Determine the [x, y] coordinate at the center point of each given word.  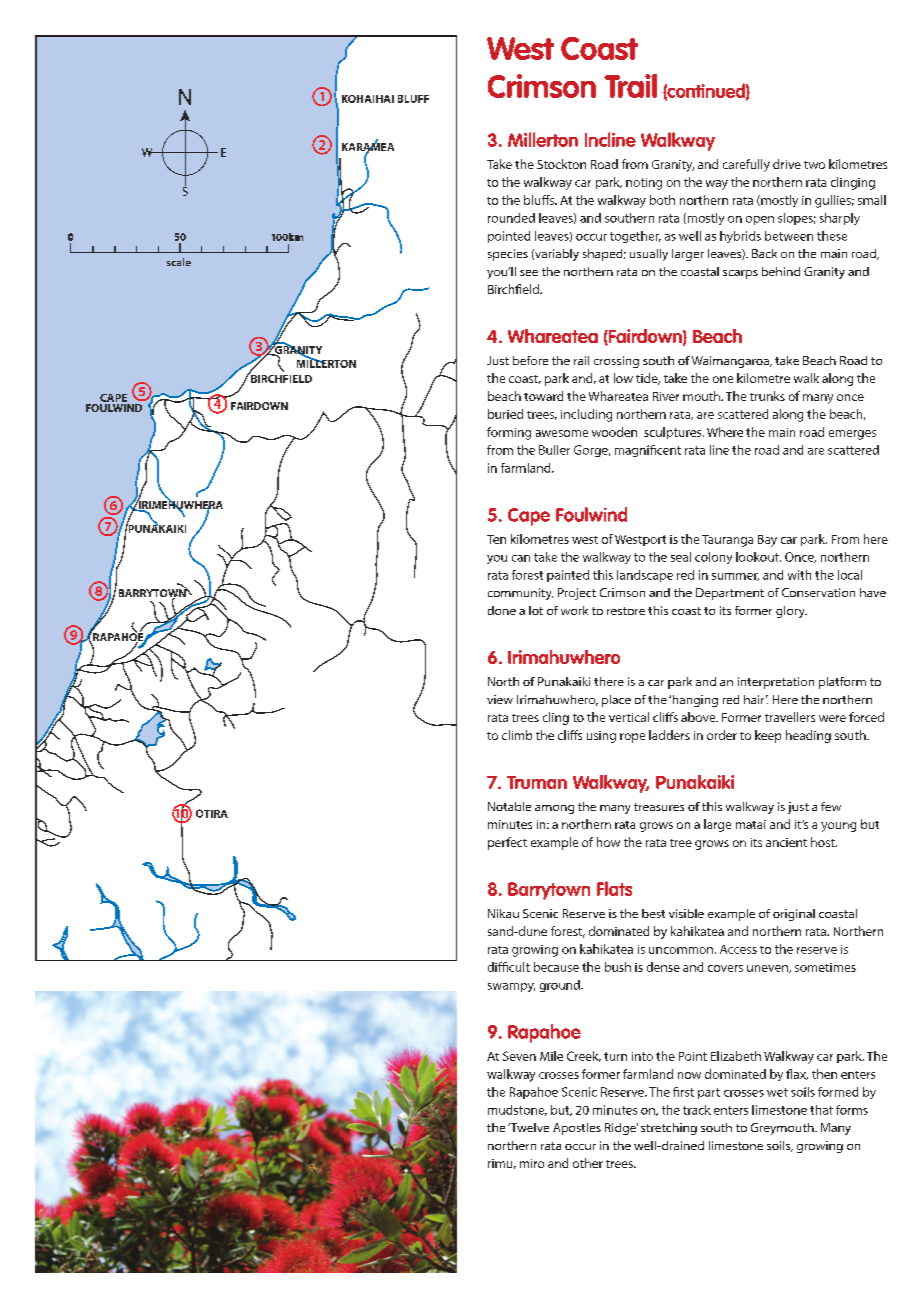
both [662, 200]
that [821, 1110]
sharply [840, 219]
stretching [669, 1129]
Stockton [561, 164]
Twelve [528, 1127]
